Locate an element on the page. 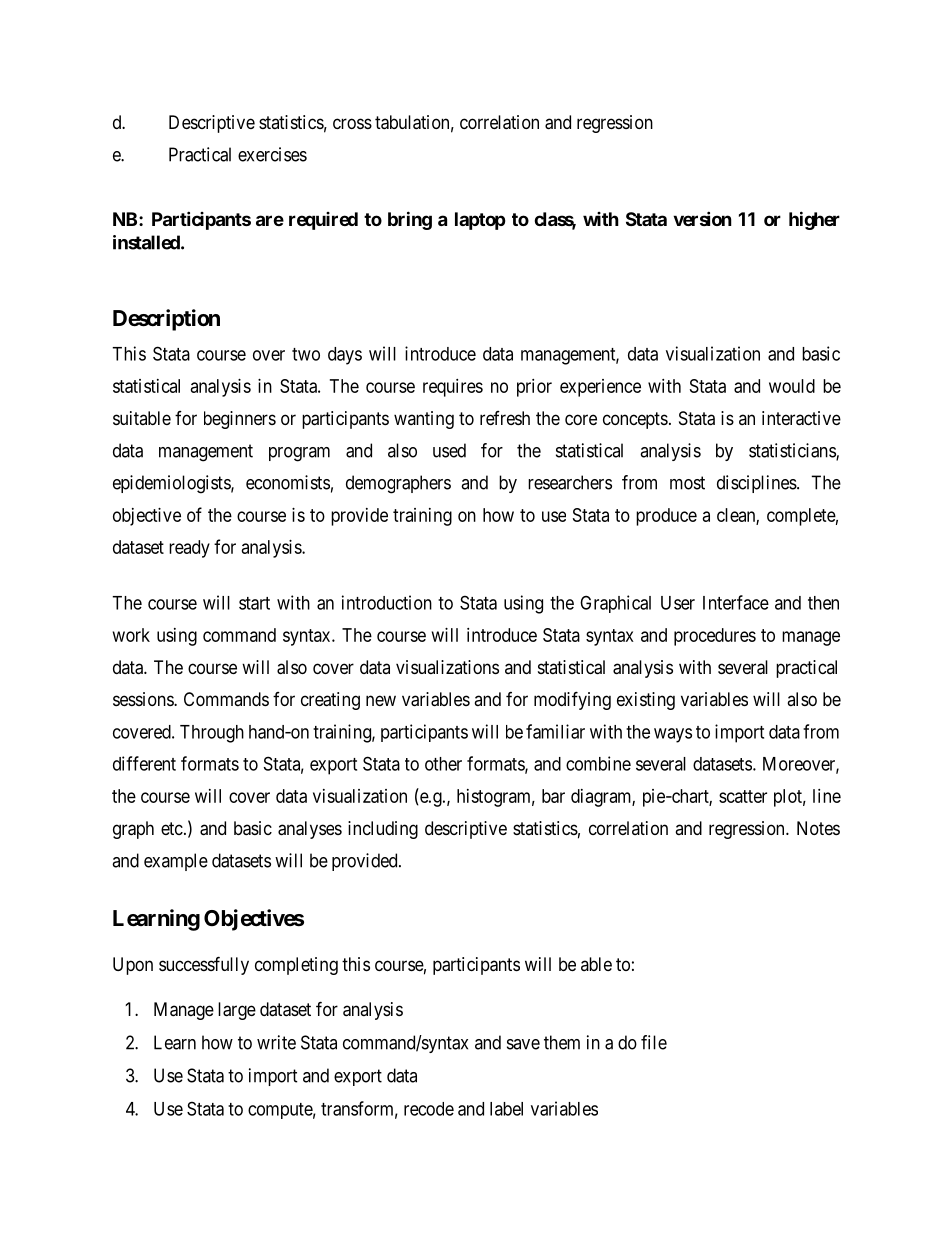  version is located at coordinates (702, 218).
